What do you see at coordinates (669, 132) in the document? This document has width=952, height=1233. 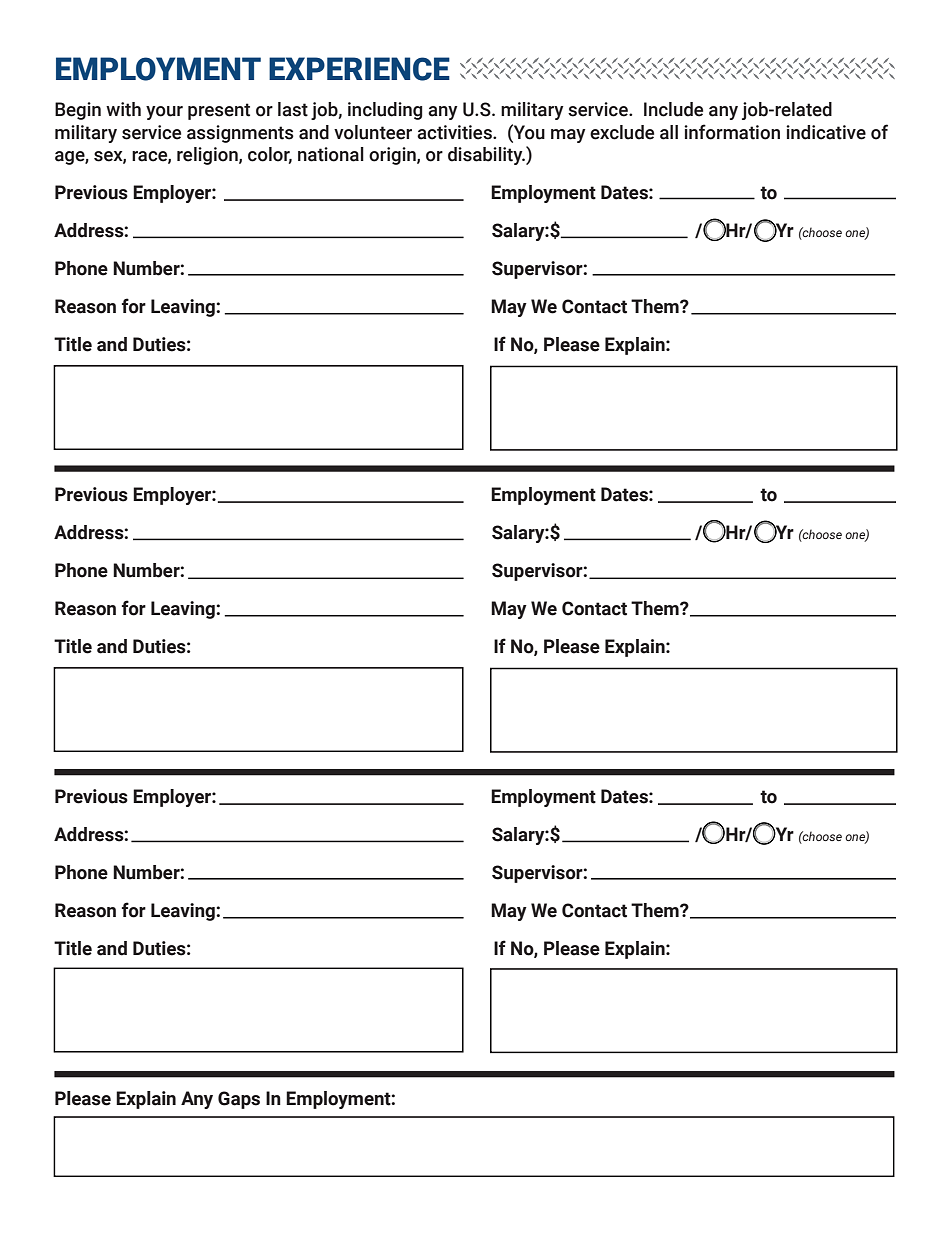 I see `all` at bounding box center [669, 132].
